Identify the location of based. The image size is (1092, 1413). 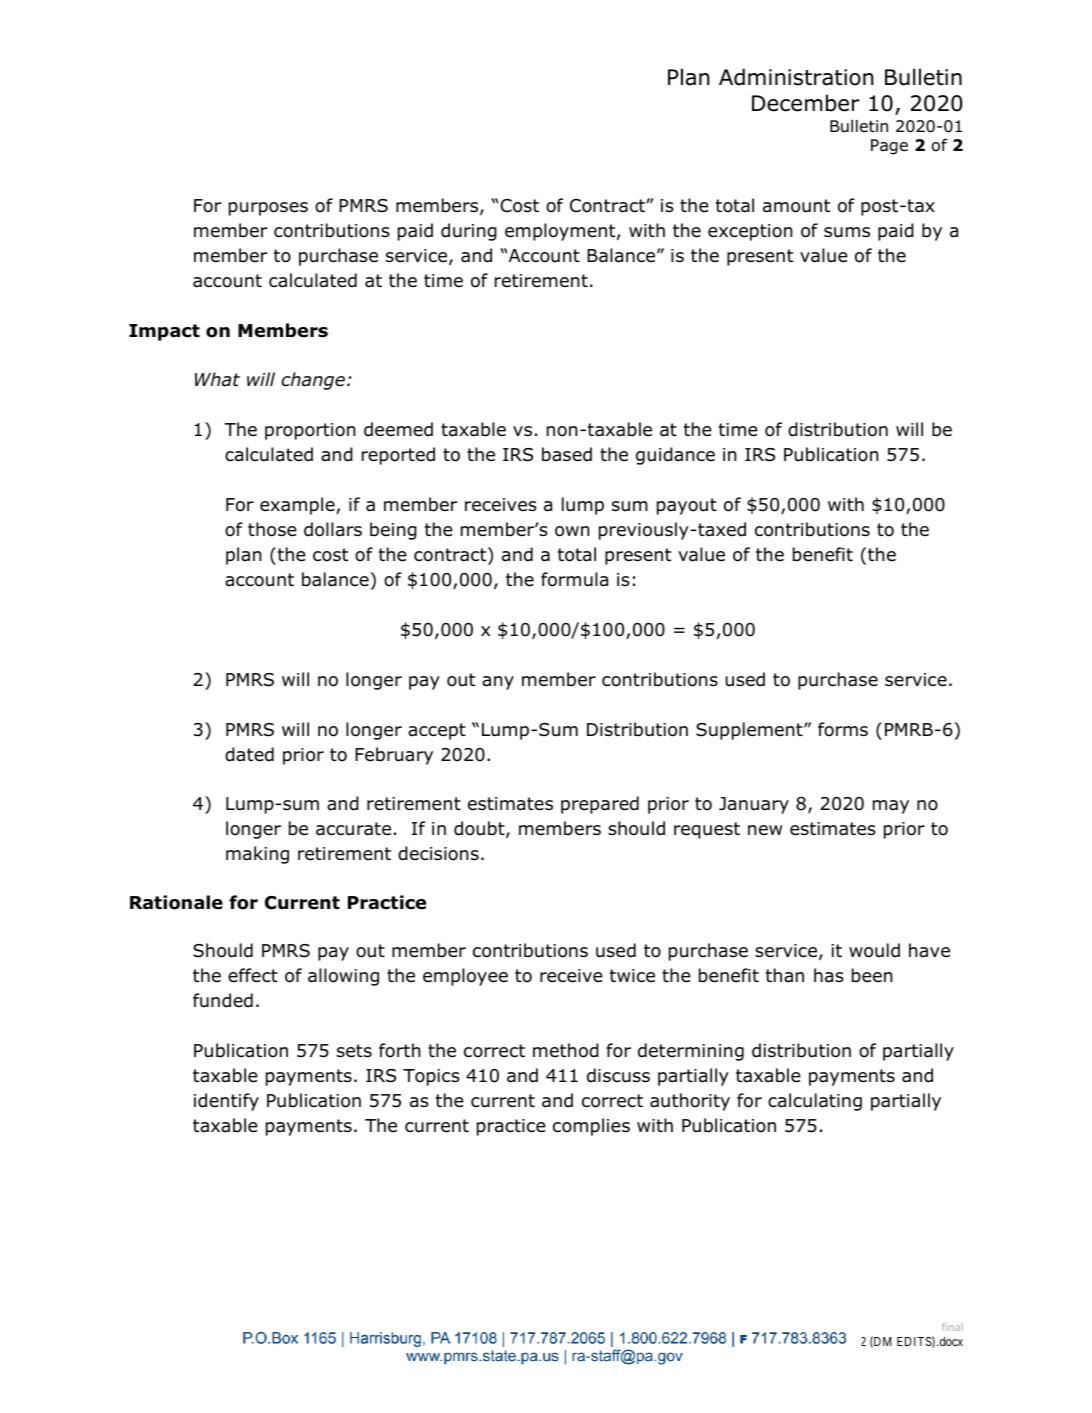
(567, 454).
